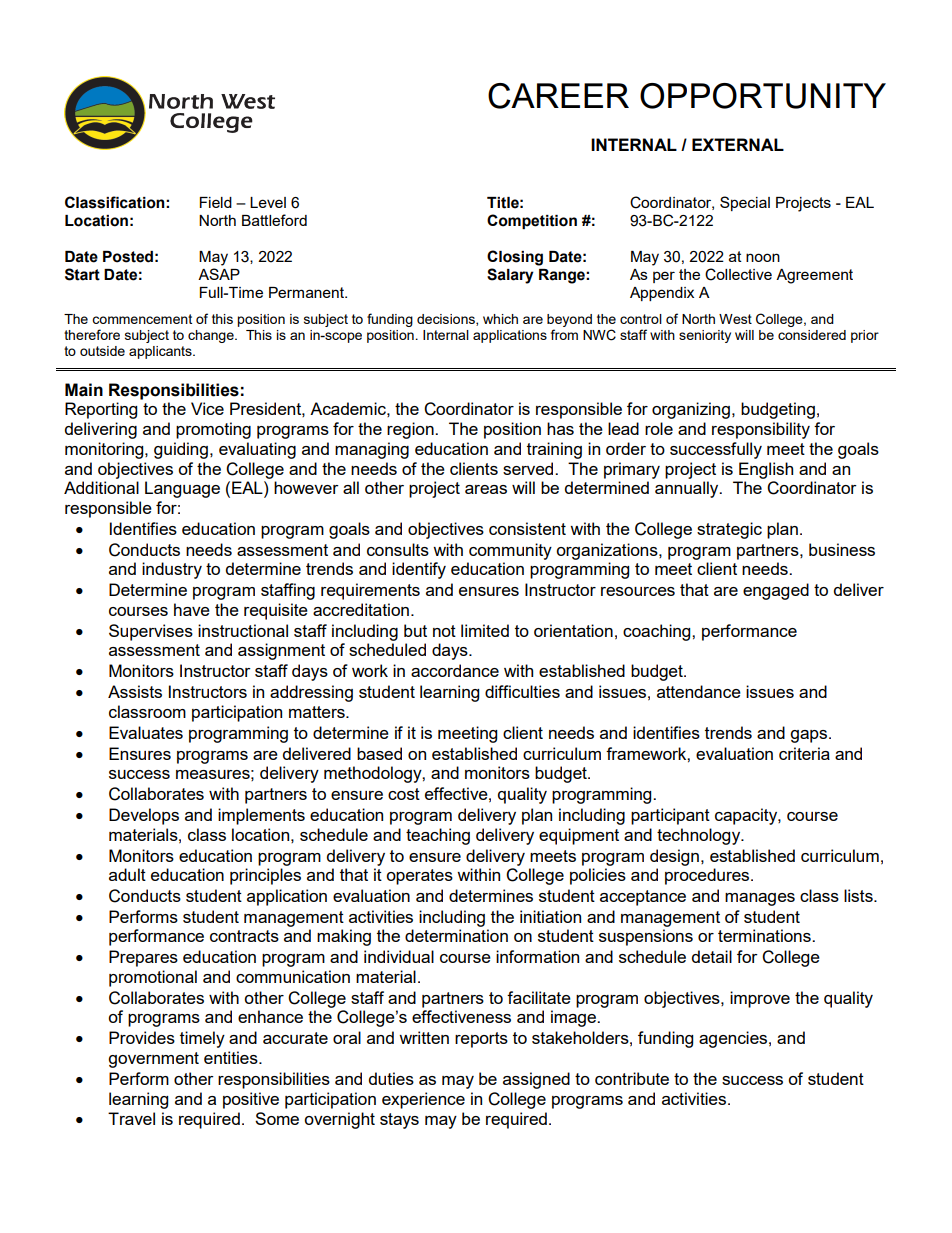 The width and height of the document is (952, 1233). What do you see at coordinates (216, 202) in the document?
I see `Field` at bounding box center [216, 202].
